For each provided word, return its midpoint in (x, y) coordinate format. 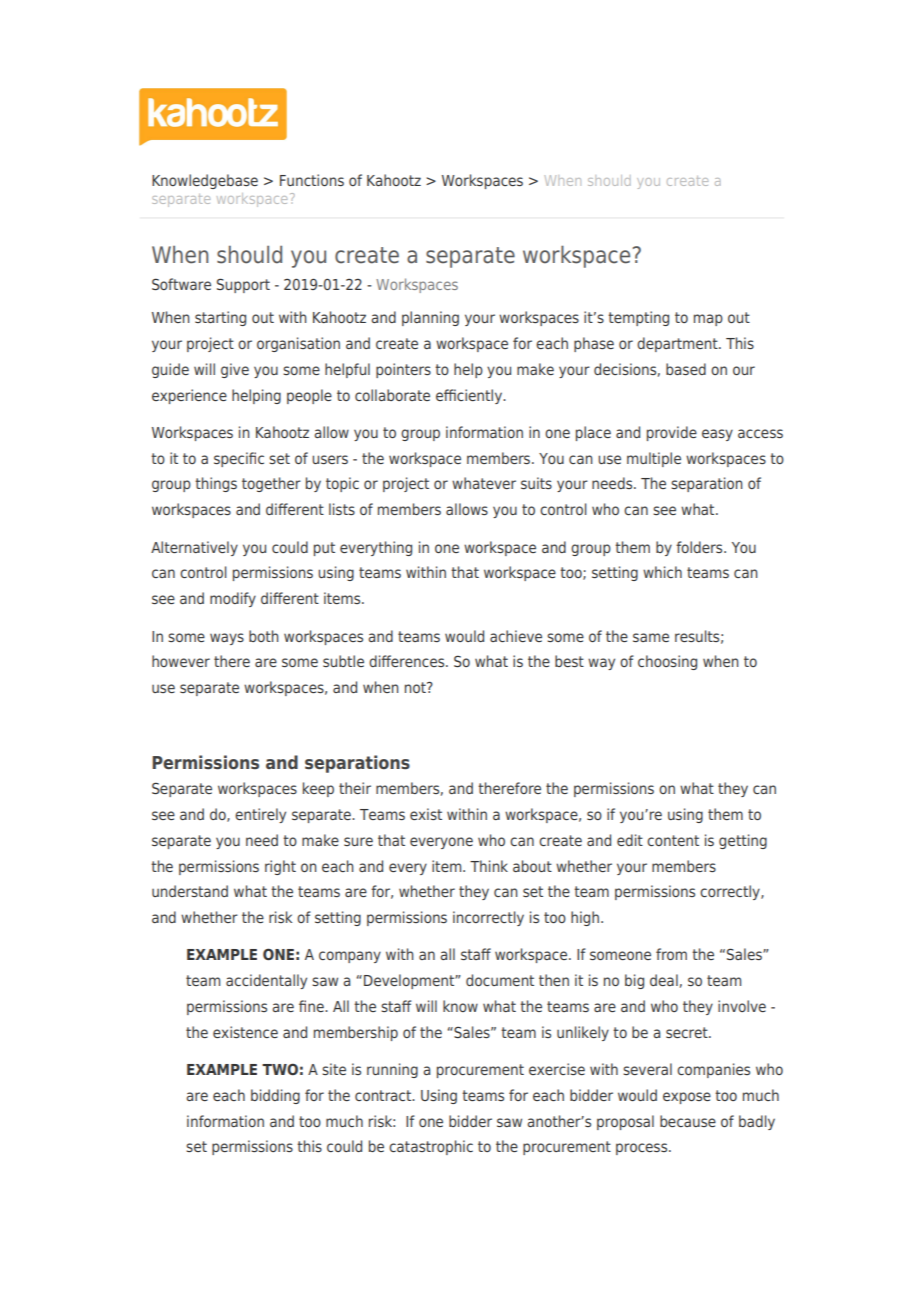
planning (430, 318)
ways (227, 639)
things (216, 484)
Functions (312, 180)
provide (672, 433)
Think (489, 866)
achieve (516, 636)
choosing (667, 662)
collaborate (392, 395)
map (708, 320)
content (673, 840)
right (280, 867)
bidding (275, 1096)
